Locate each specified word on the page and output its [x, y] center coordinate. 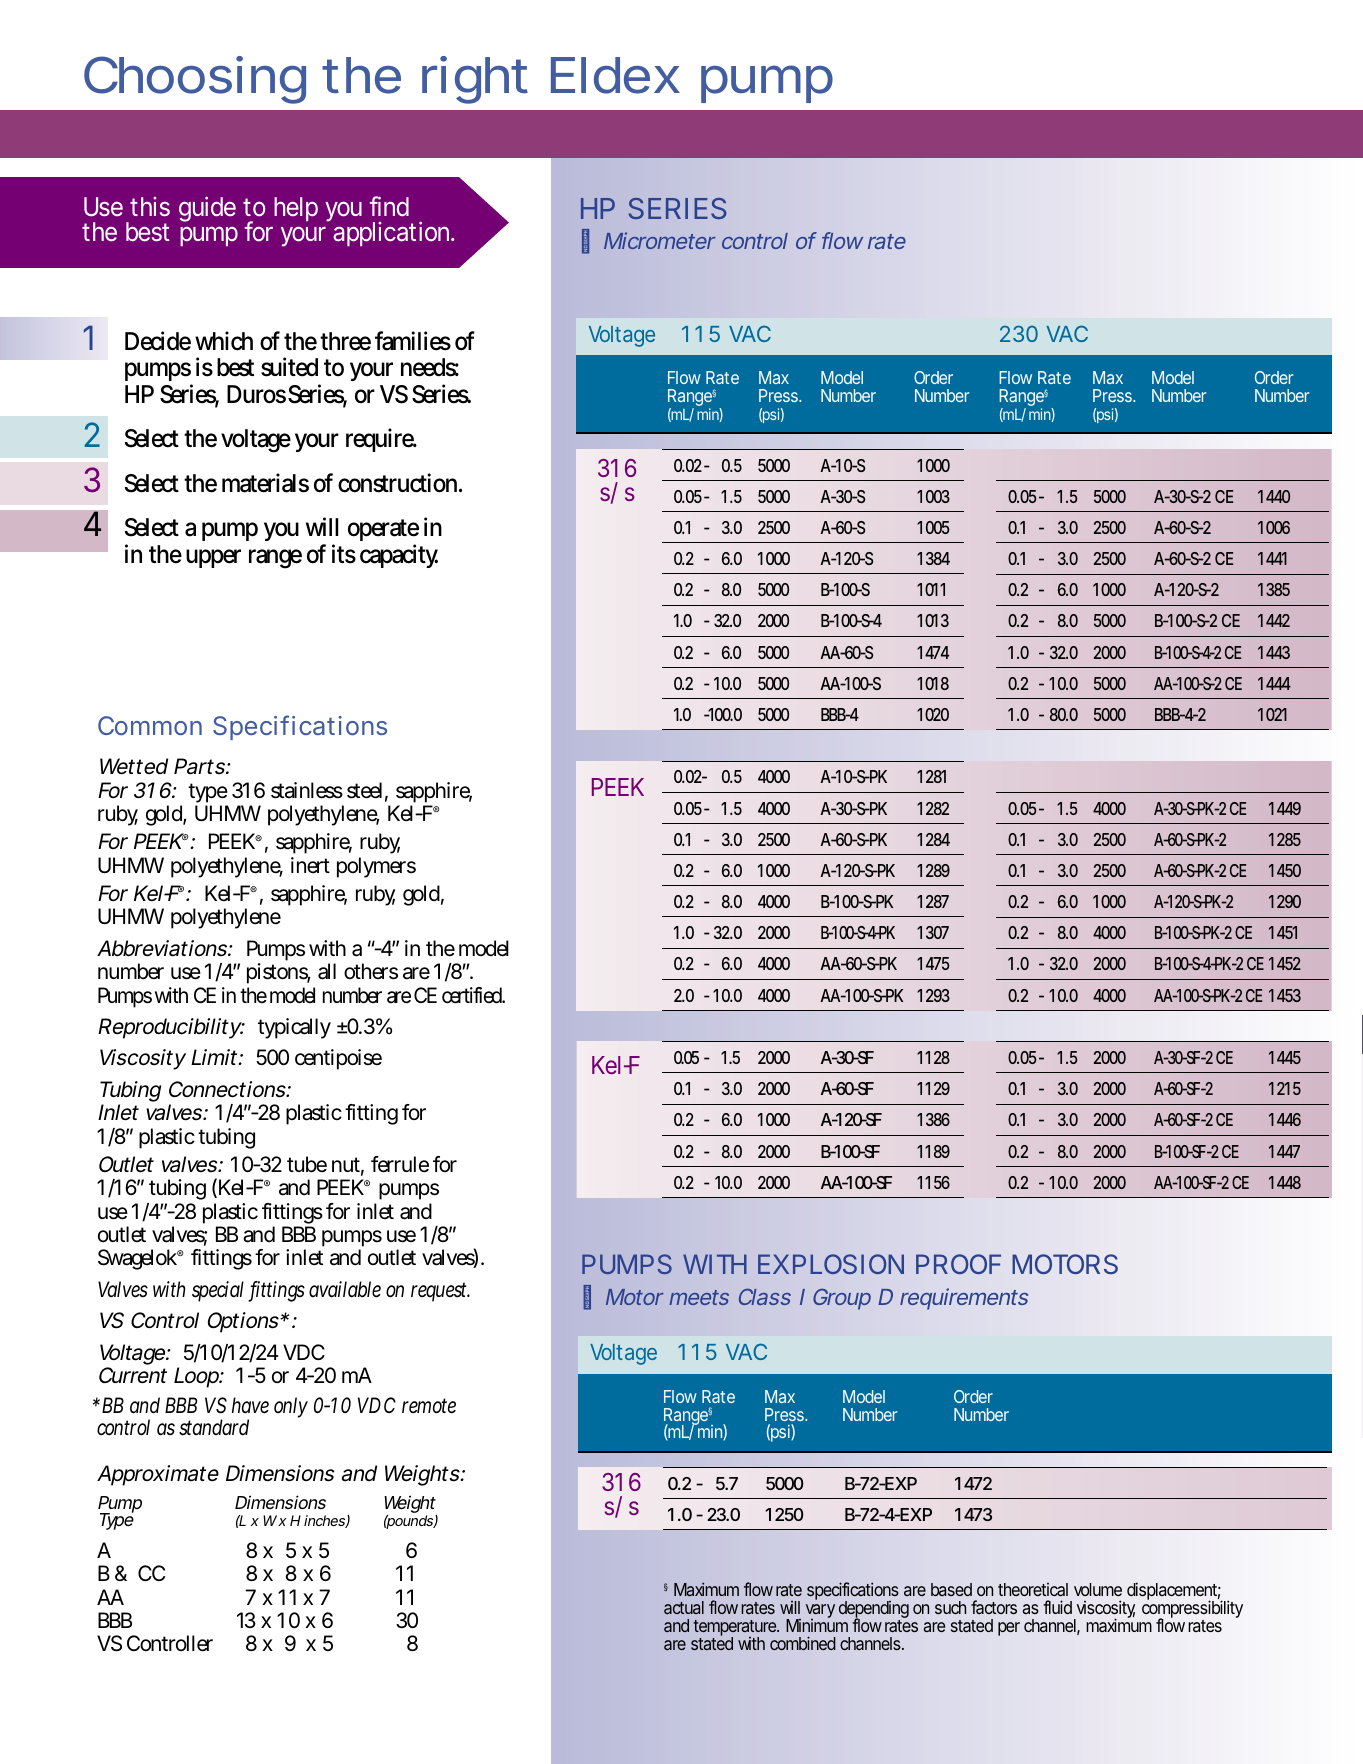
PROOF [958, 1264]
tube [307, 1164]
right [475, 80]
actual [684, 1607]
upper [213, 558]
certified [473, 995]
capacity [399, 556]
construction [400, 483]
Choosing [195, 80]
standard [214, 1427]
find [389, 206]
